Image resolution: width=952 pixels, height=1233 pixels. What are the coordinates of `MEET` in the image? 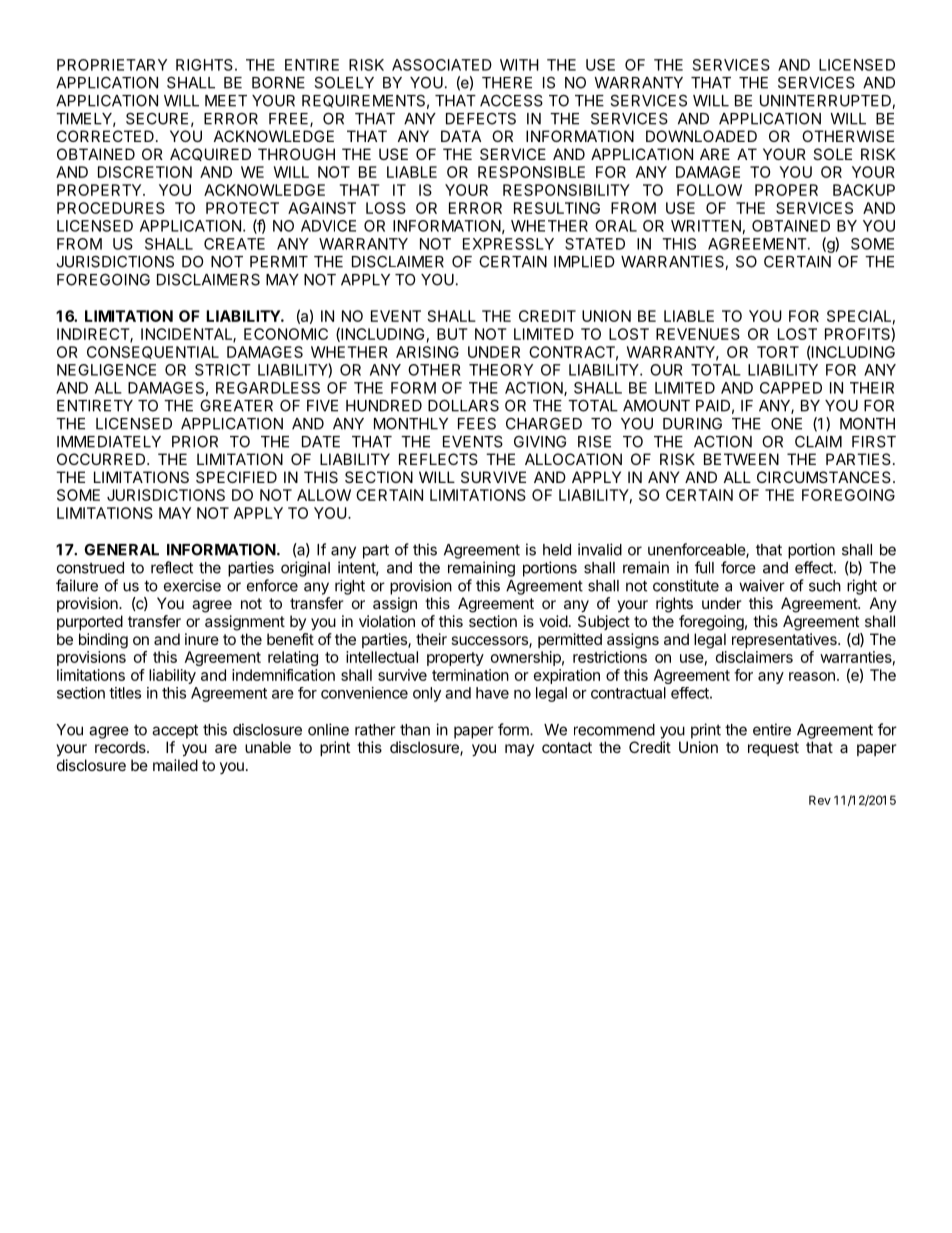 It's located at (226, 101).
